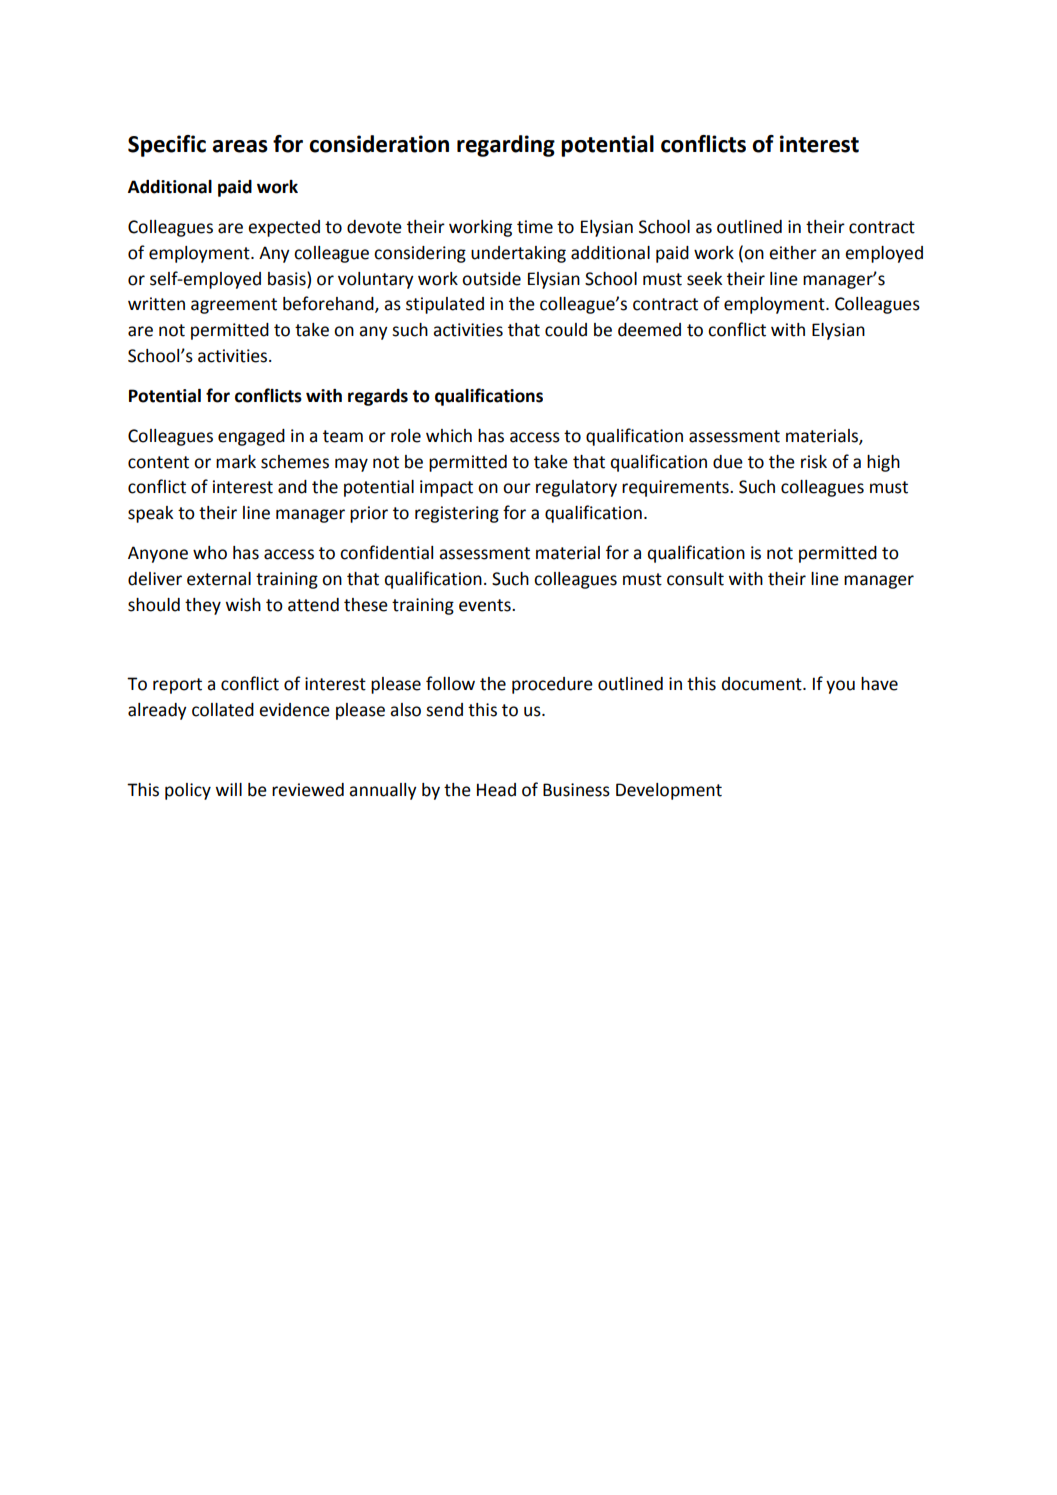 This page has width=1057, height=1495. What do you see at coordinates (517, 488) in the page?
I see `our` at bounding box center [517, 488].
